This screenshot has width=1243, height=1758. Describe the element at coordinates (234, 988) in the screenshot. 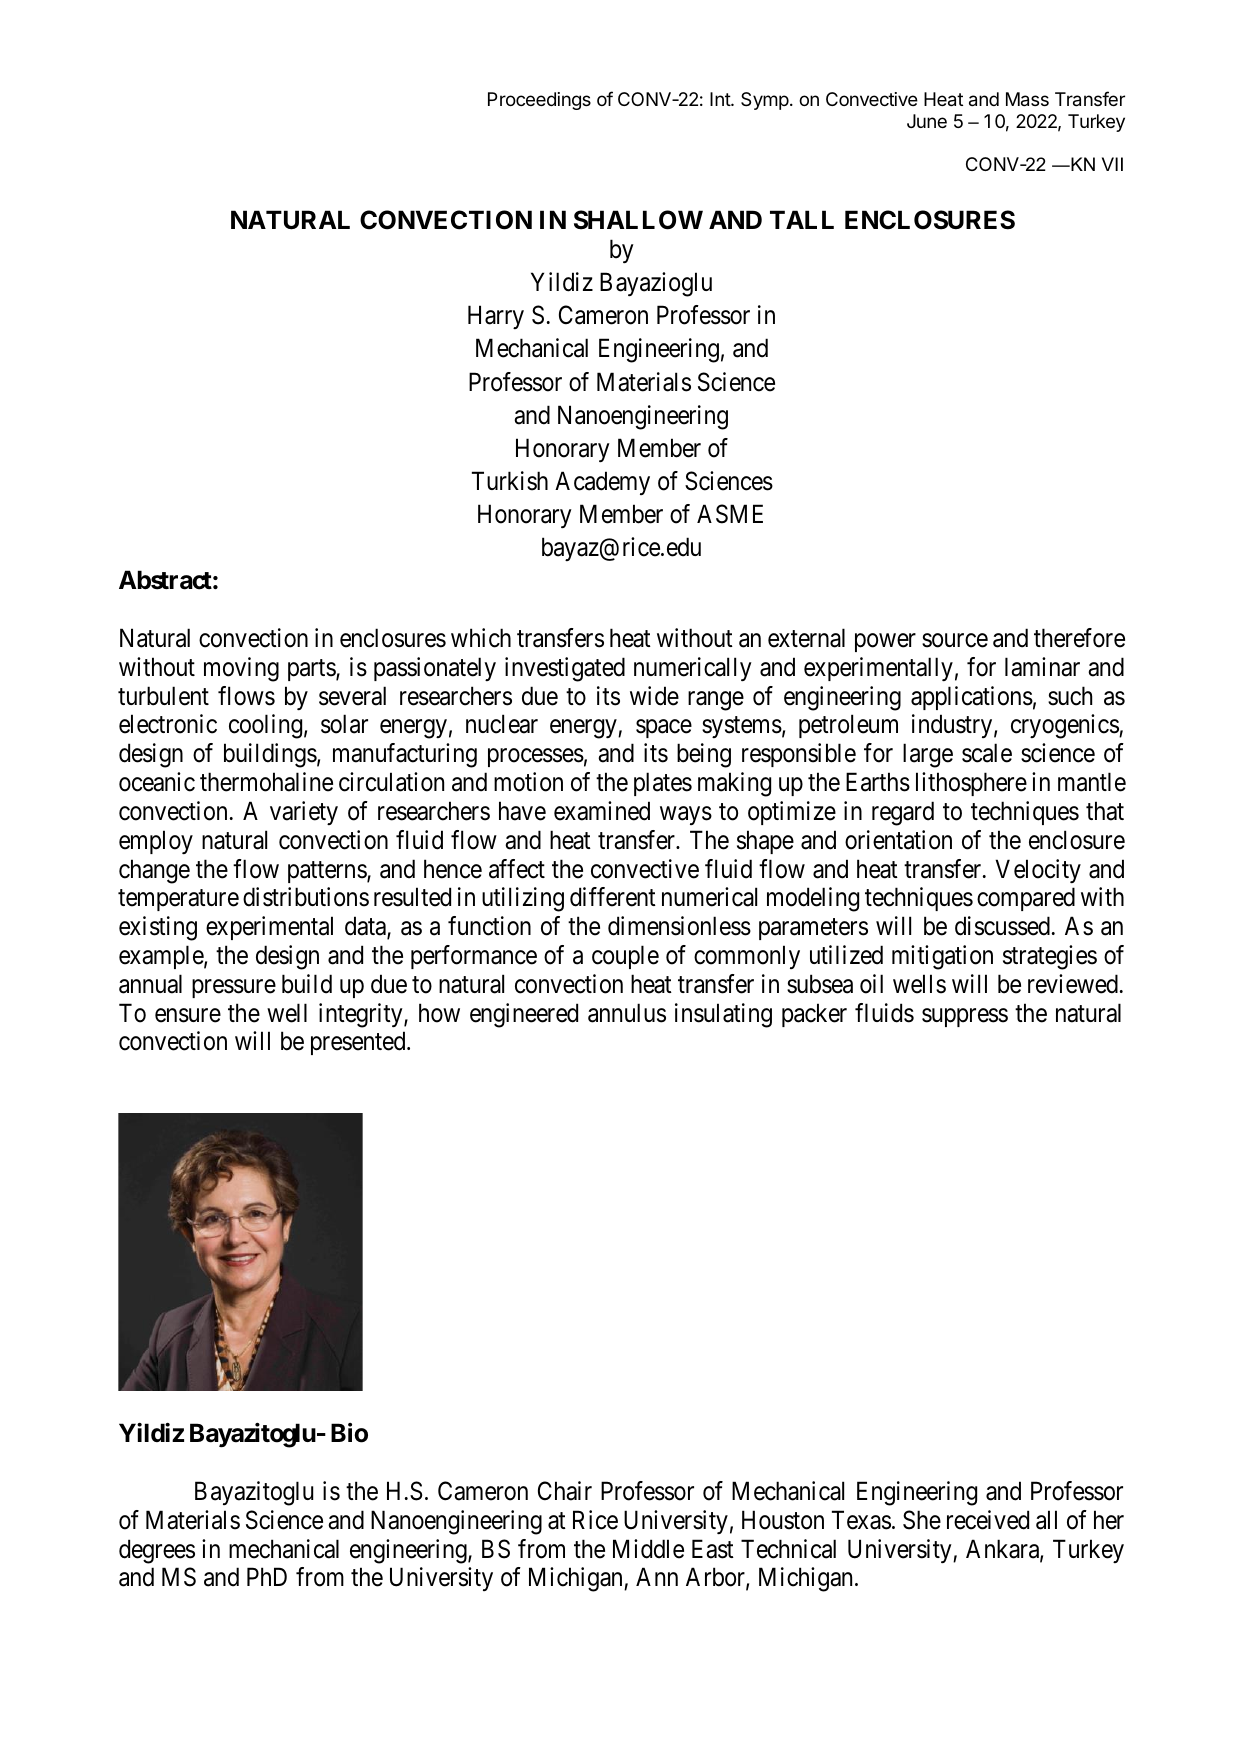

I see `pressure` at that location.
